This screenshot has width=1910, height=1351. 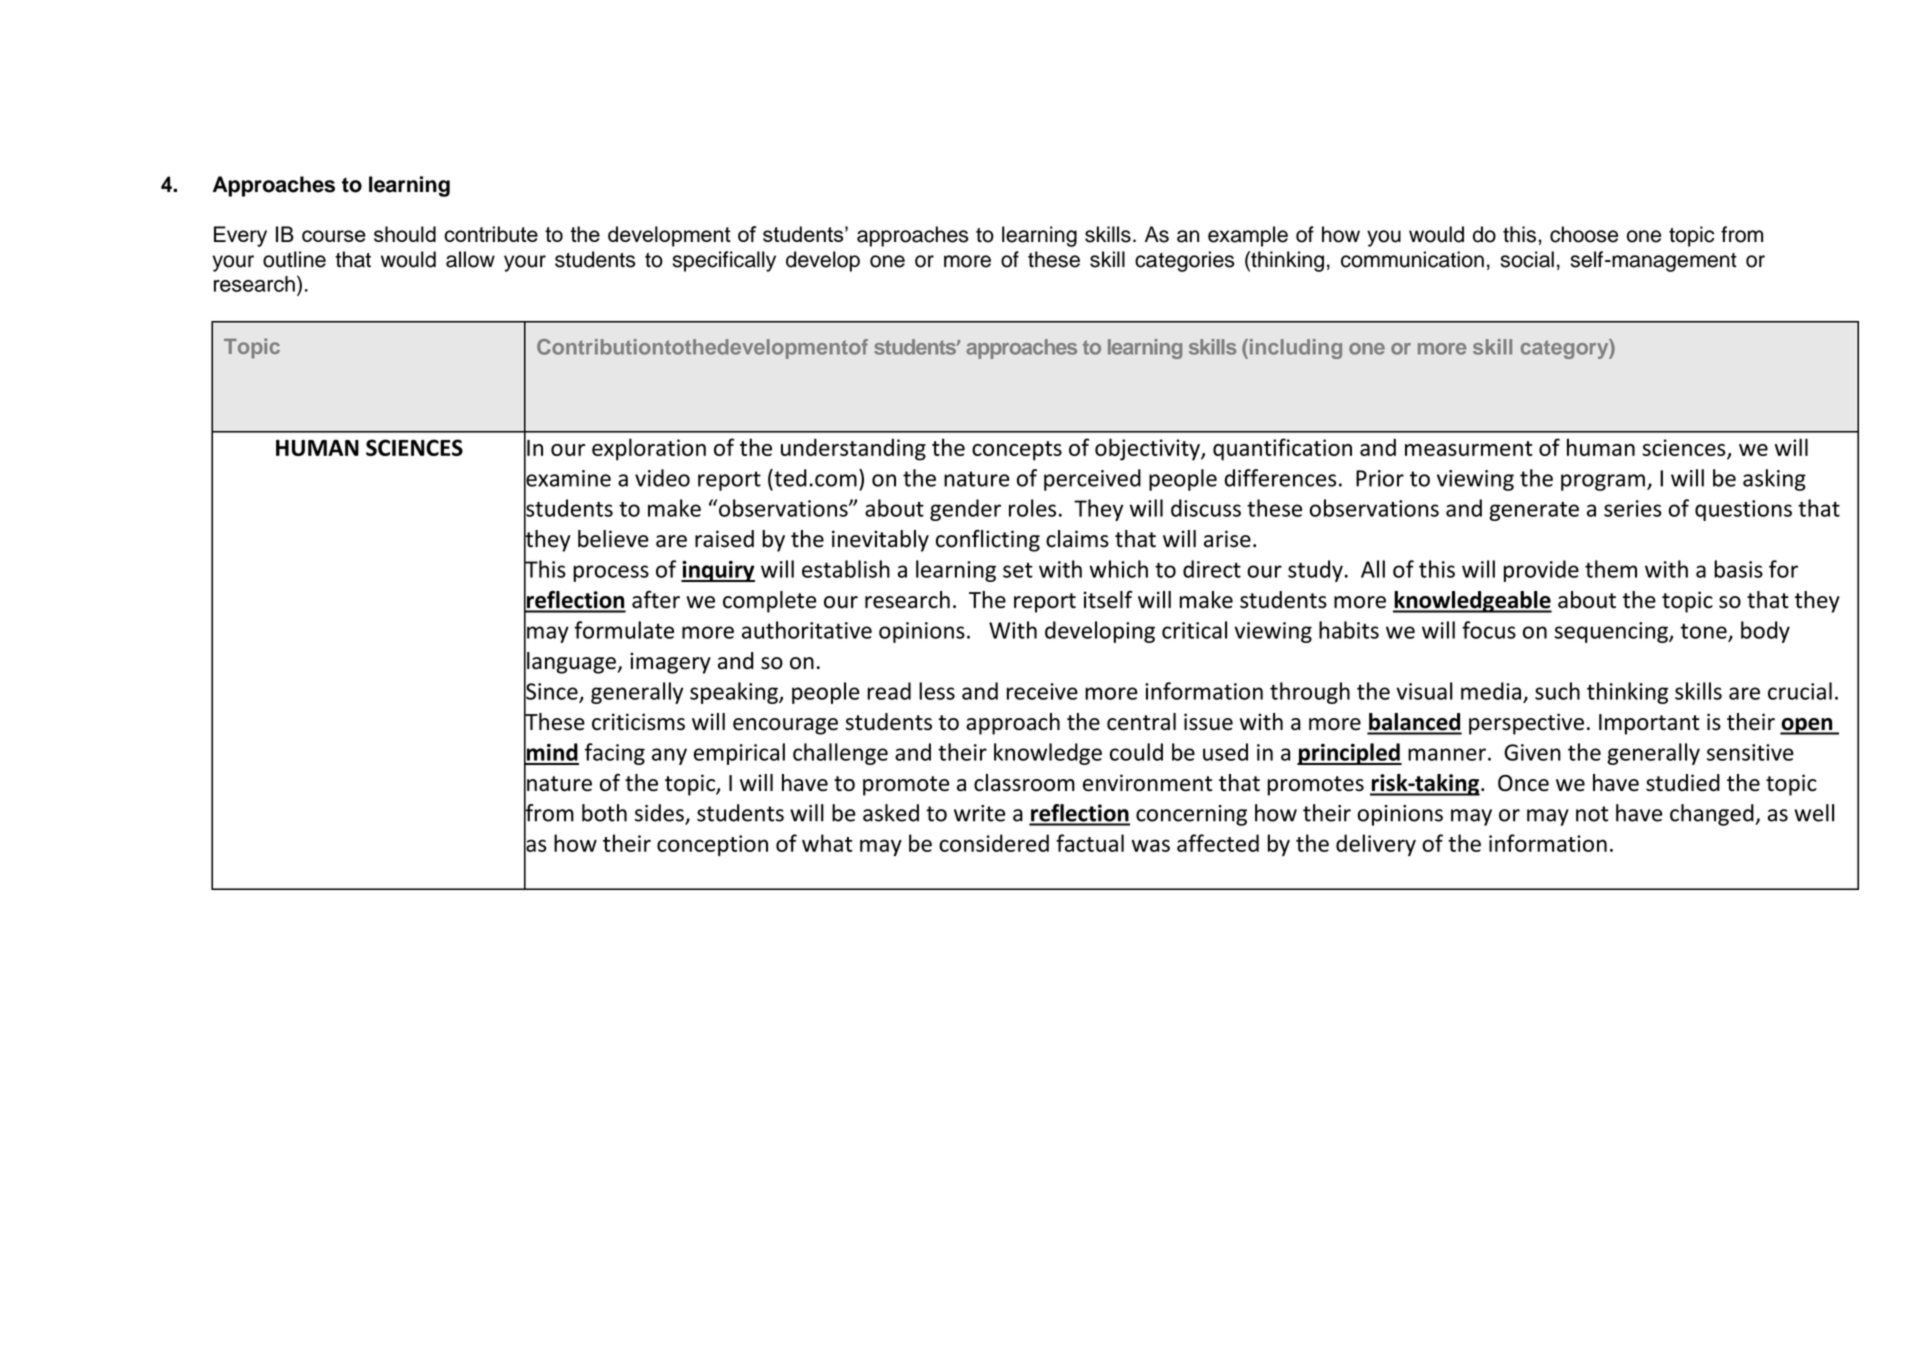 What do you see at coordinates (611, 573) in the screenshot?
I see `process` at bounding box center [611, 573].
